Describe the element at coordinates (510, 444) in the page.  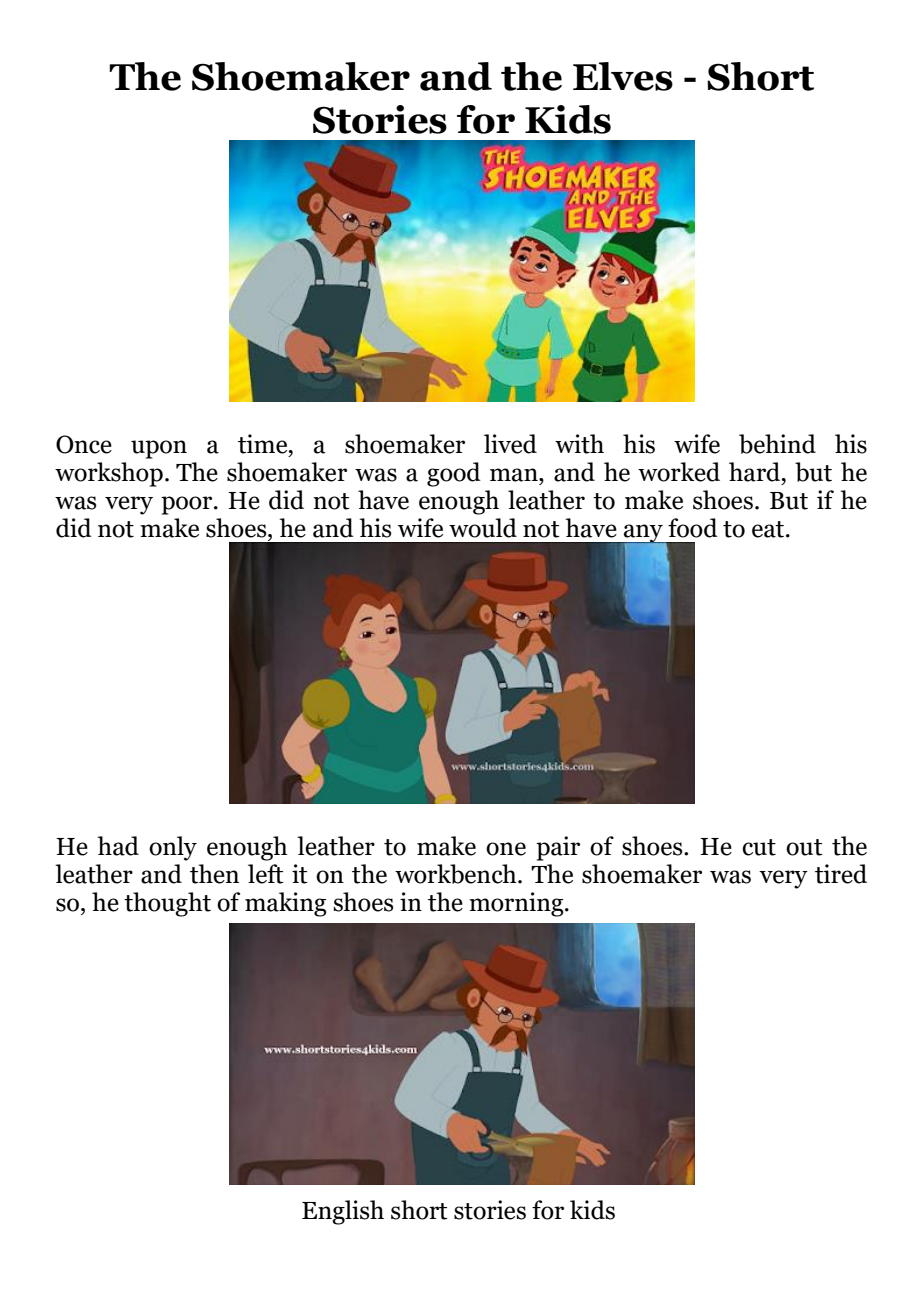
I see `lived` at that location.
